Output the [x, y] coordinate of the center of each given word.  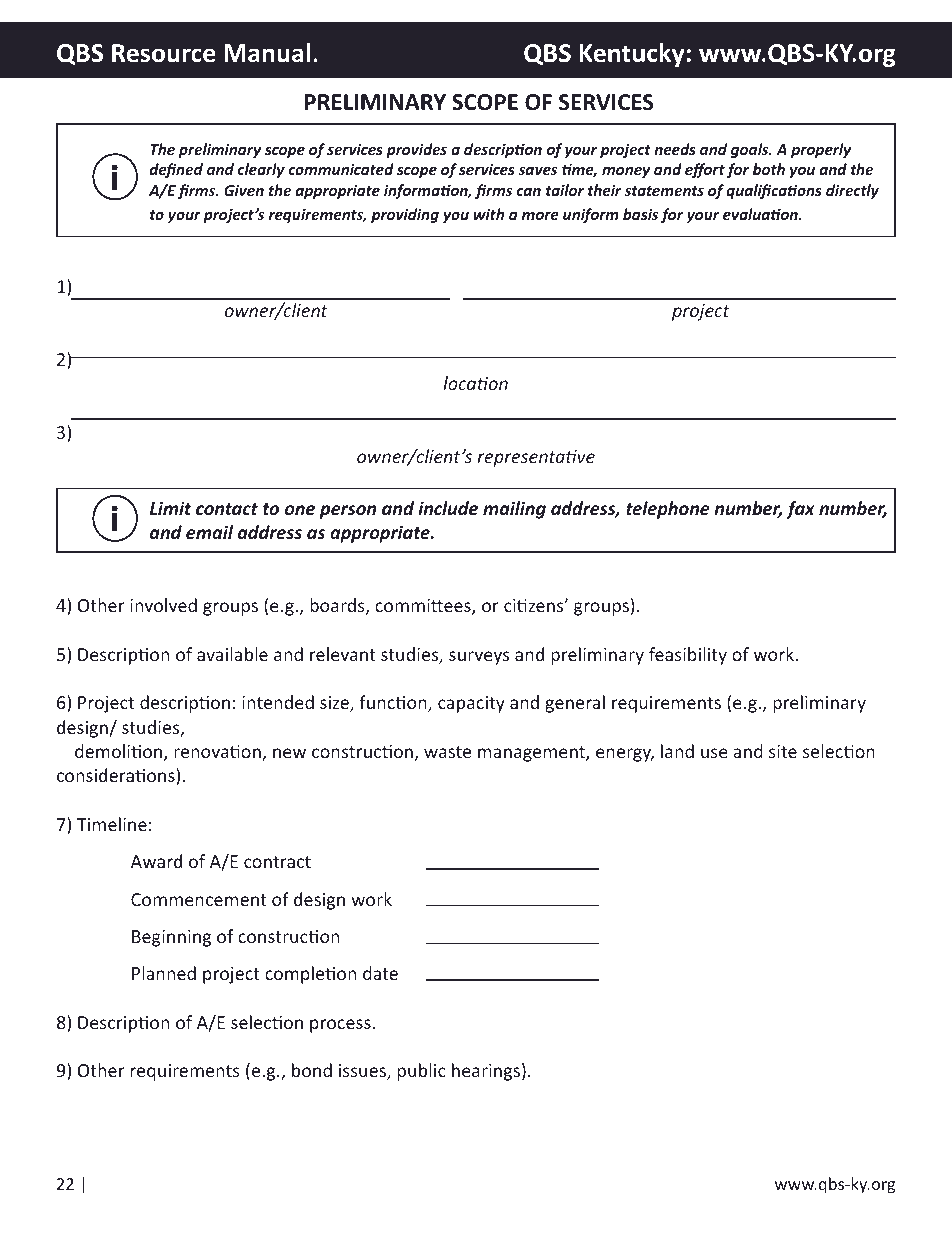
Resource [163, 53]
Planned [164, 973]
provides [416, 150]
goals [751, 150]
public [421, 1072]
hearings [486, 1072]
